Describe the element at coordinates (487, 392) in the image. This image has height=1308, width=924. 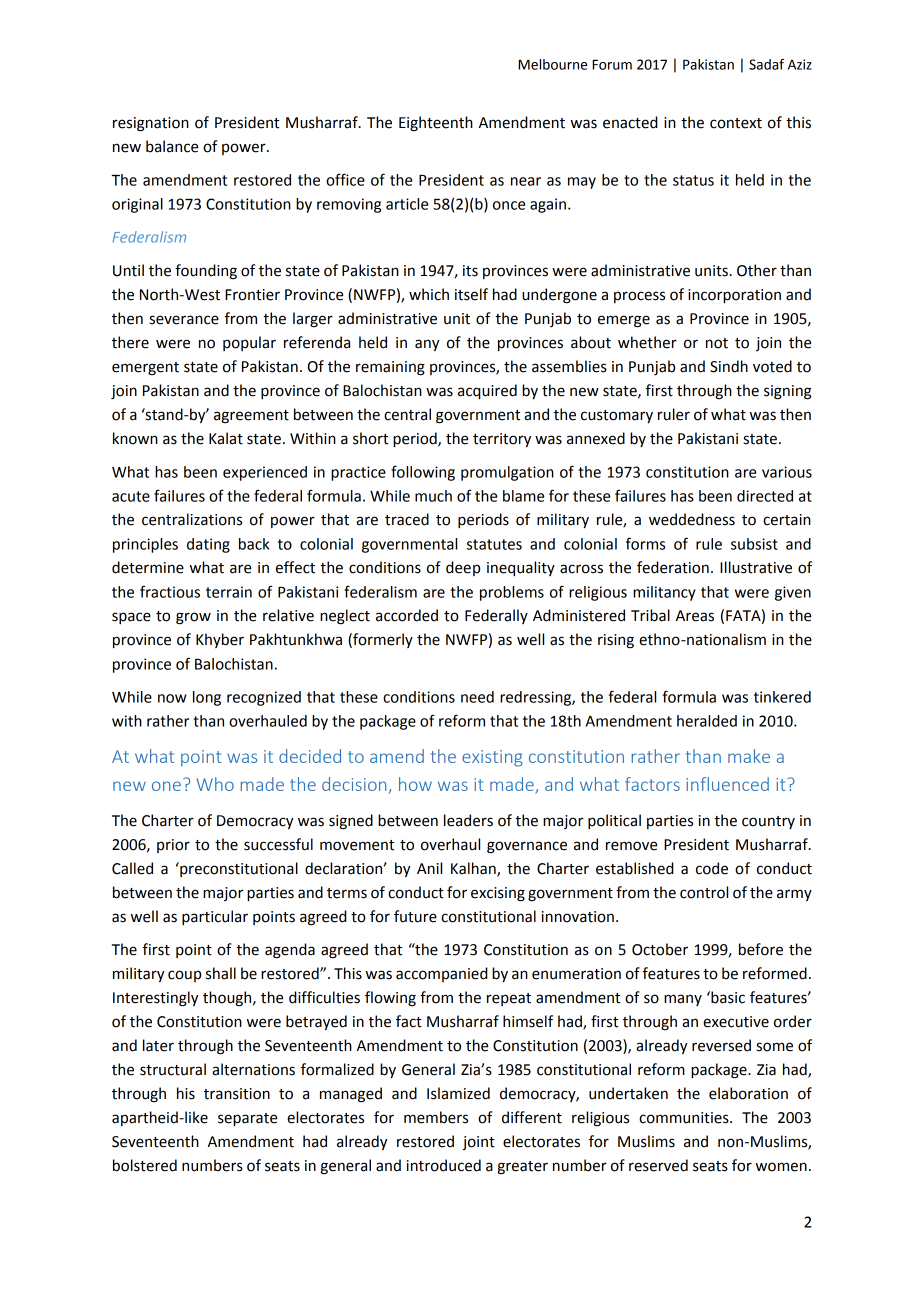
I see `acquired` at that location.
